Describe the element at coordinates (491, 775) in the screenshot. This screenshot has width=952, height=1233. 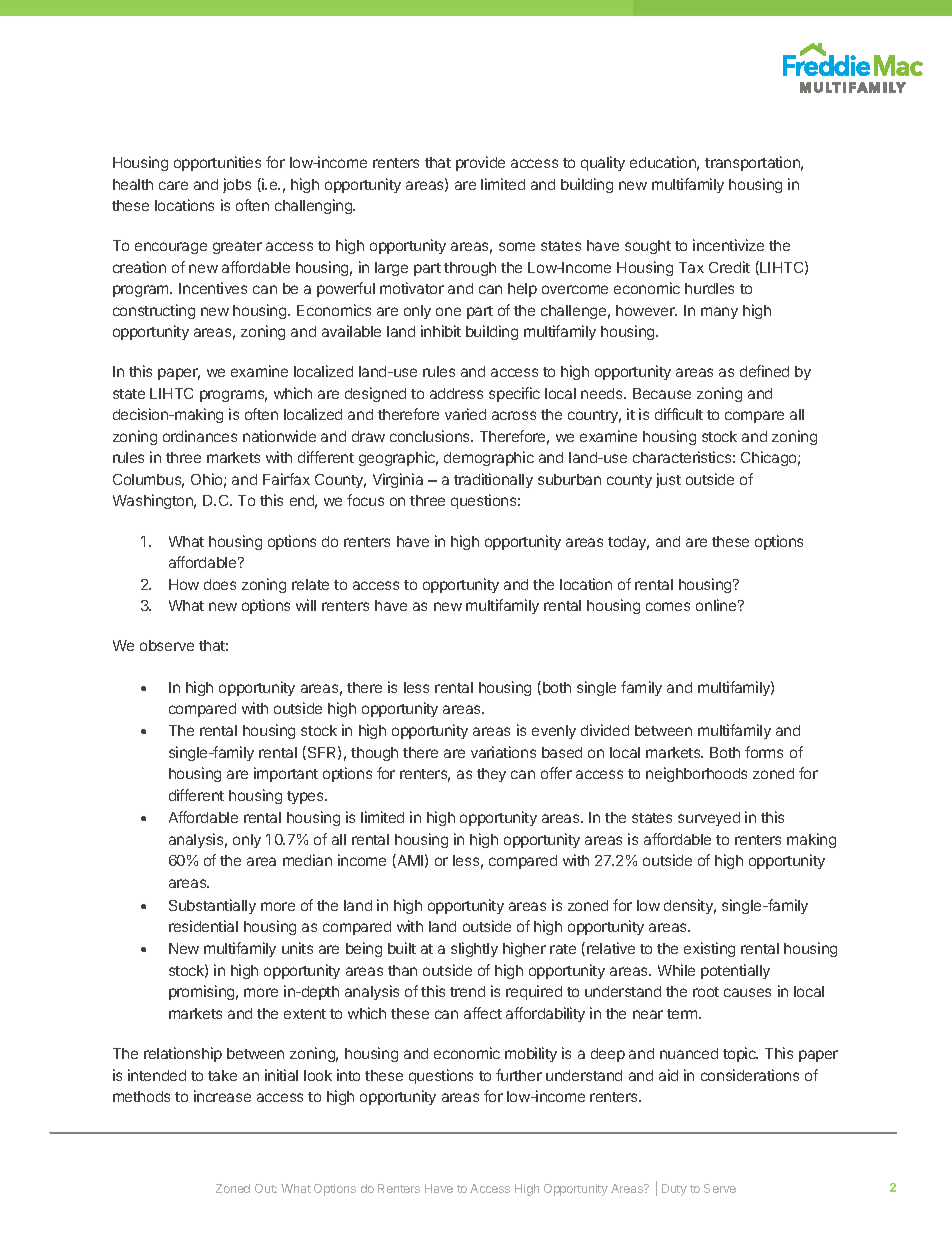
I see `they` at that location.
